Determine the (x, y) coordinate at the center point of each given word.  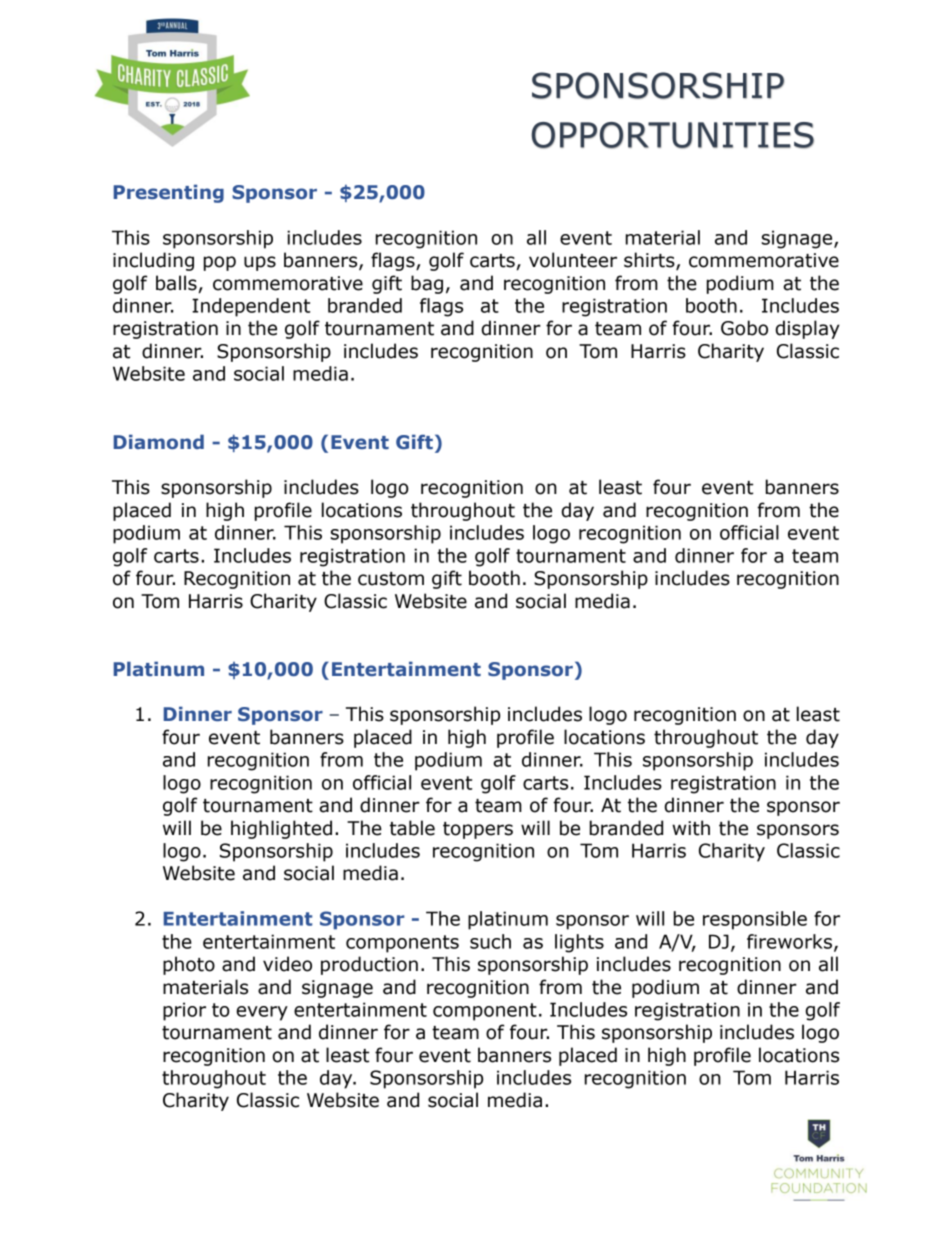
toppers (478, 830)
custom (391, 579)
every (262, 1013)
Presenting (169, 193)
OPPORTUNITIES (672, 135)
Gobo (744, 328)
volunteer (573, 260)
